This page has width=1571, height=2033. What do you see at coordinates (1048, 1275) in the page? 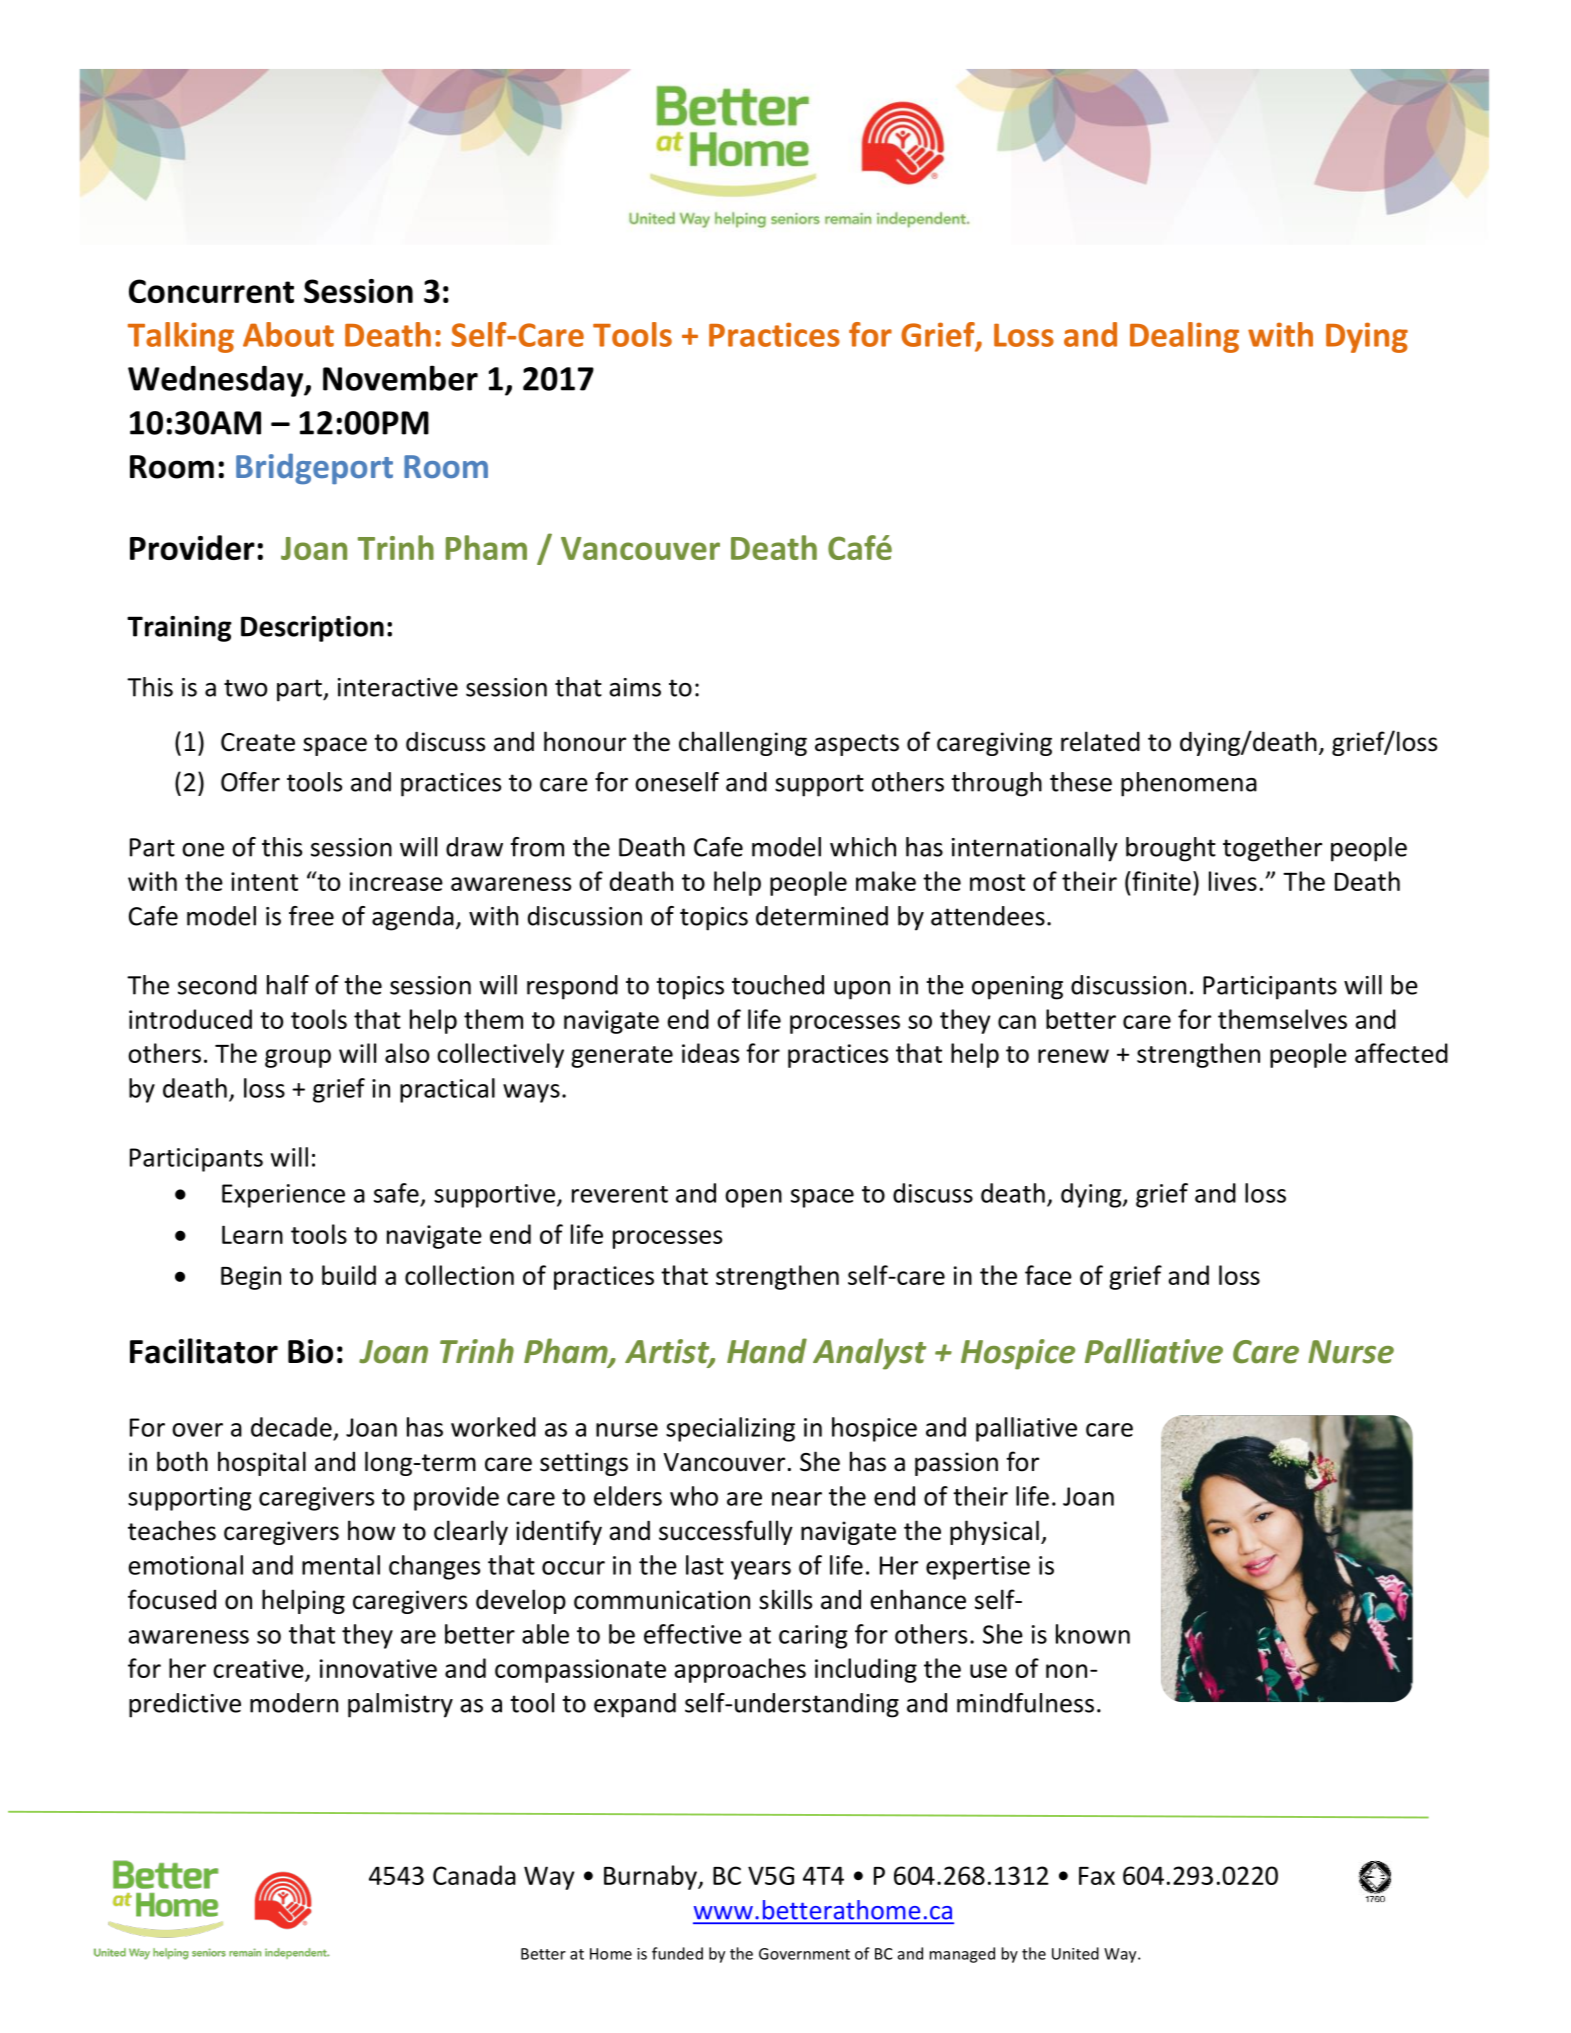
I see `face` at bounding box center [1048, 1275].
